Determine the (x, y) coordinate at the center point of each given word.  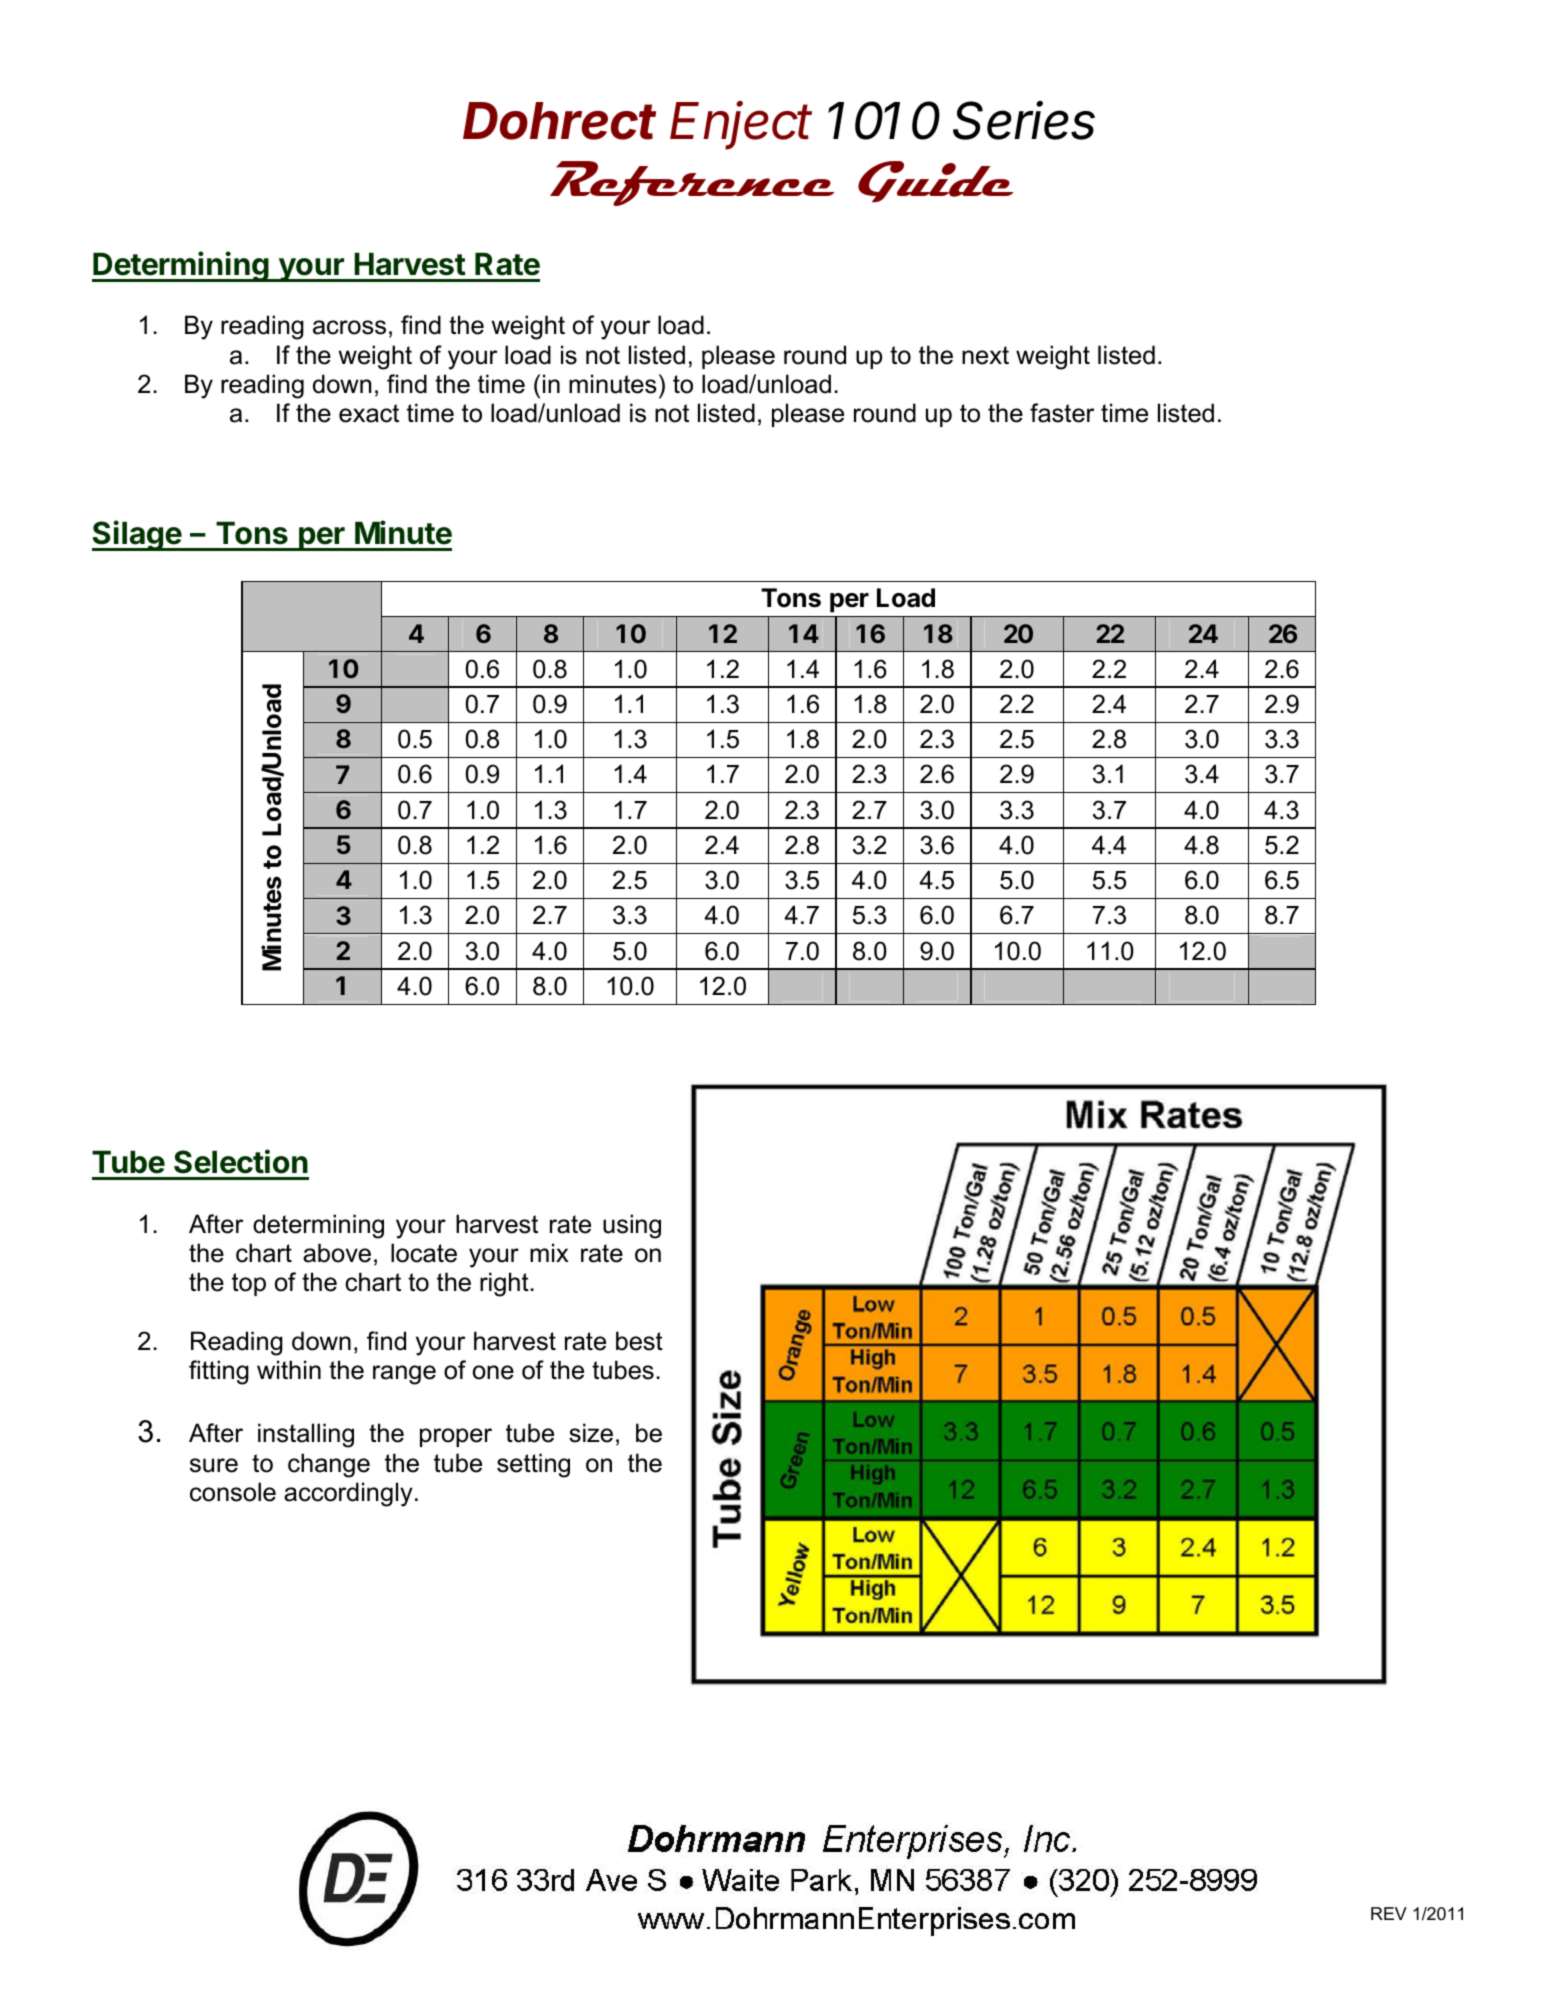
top (249, 1284)
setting (533, 1465)
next (985, 355)
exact (369, 413)
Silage (137, 535)
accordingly (348, 1494)
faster (1062, 413)
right (504, 1284)
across (349, 327)
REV (1389, 1913)
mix (549, 1252)
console (233, 1492)
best (639, 1341)
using (632, 1226)
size (591, 1433)
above (337, 1253)
